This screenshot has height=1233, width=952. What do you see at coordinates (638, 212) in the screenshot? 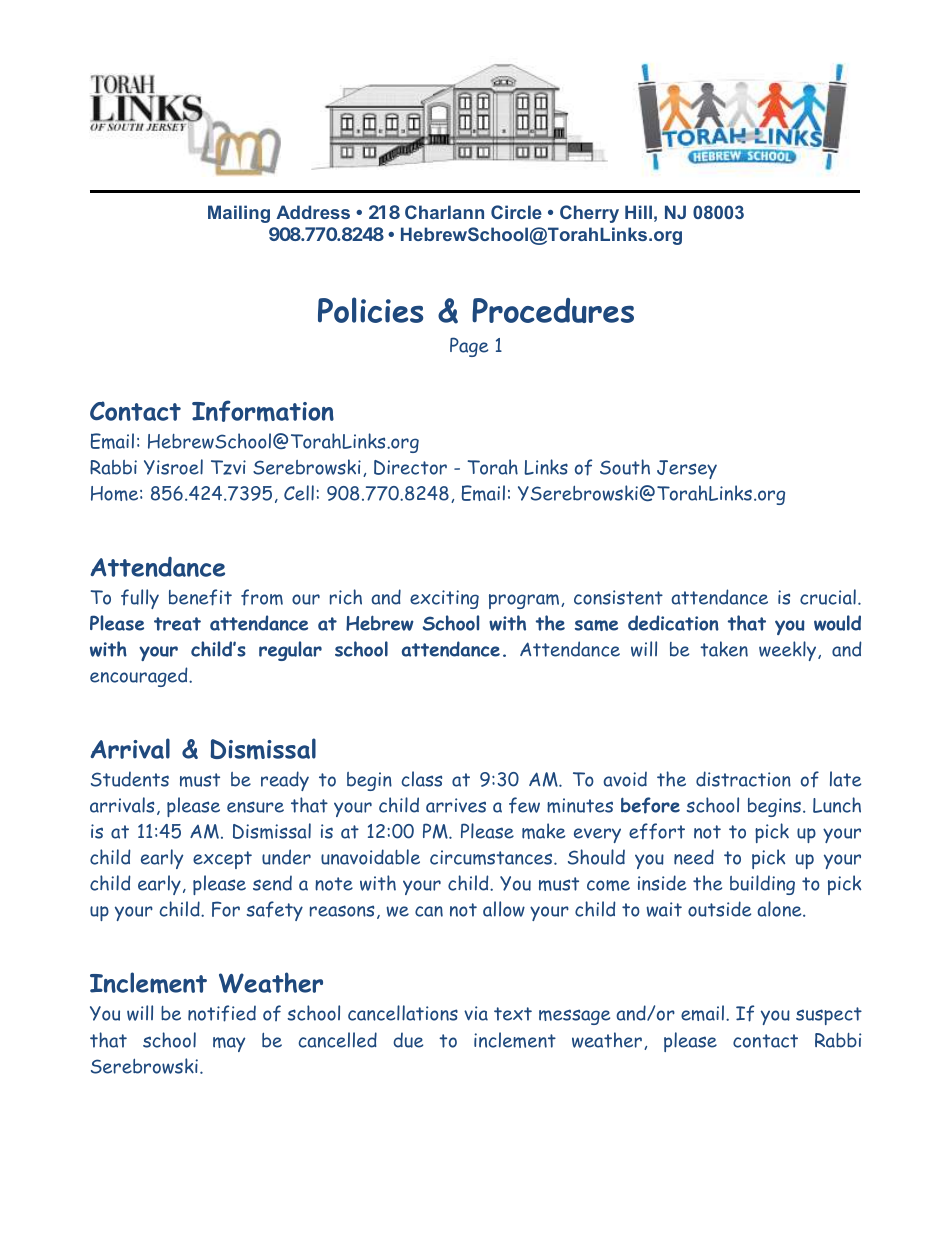
I see `Hill` at bounding box center [638, 212].
